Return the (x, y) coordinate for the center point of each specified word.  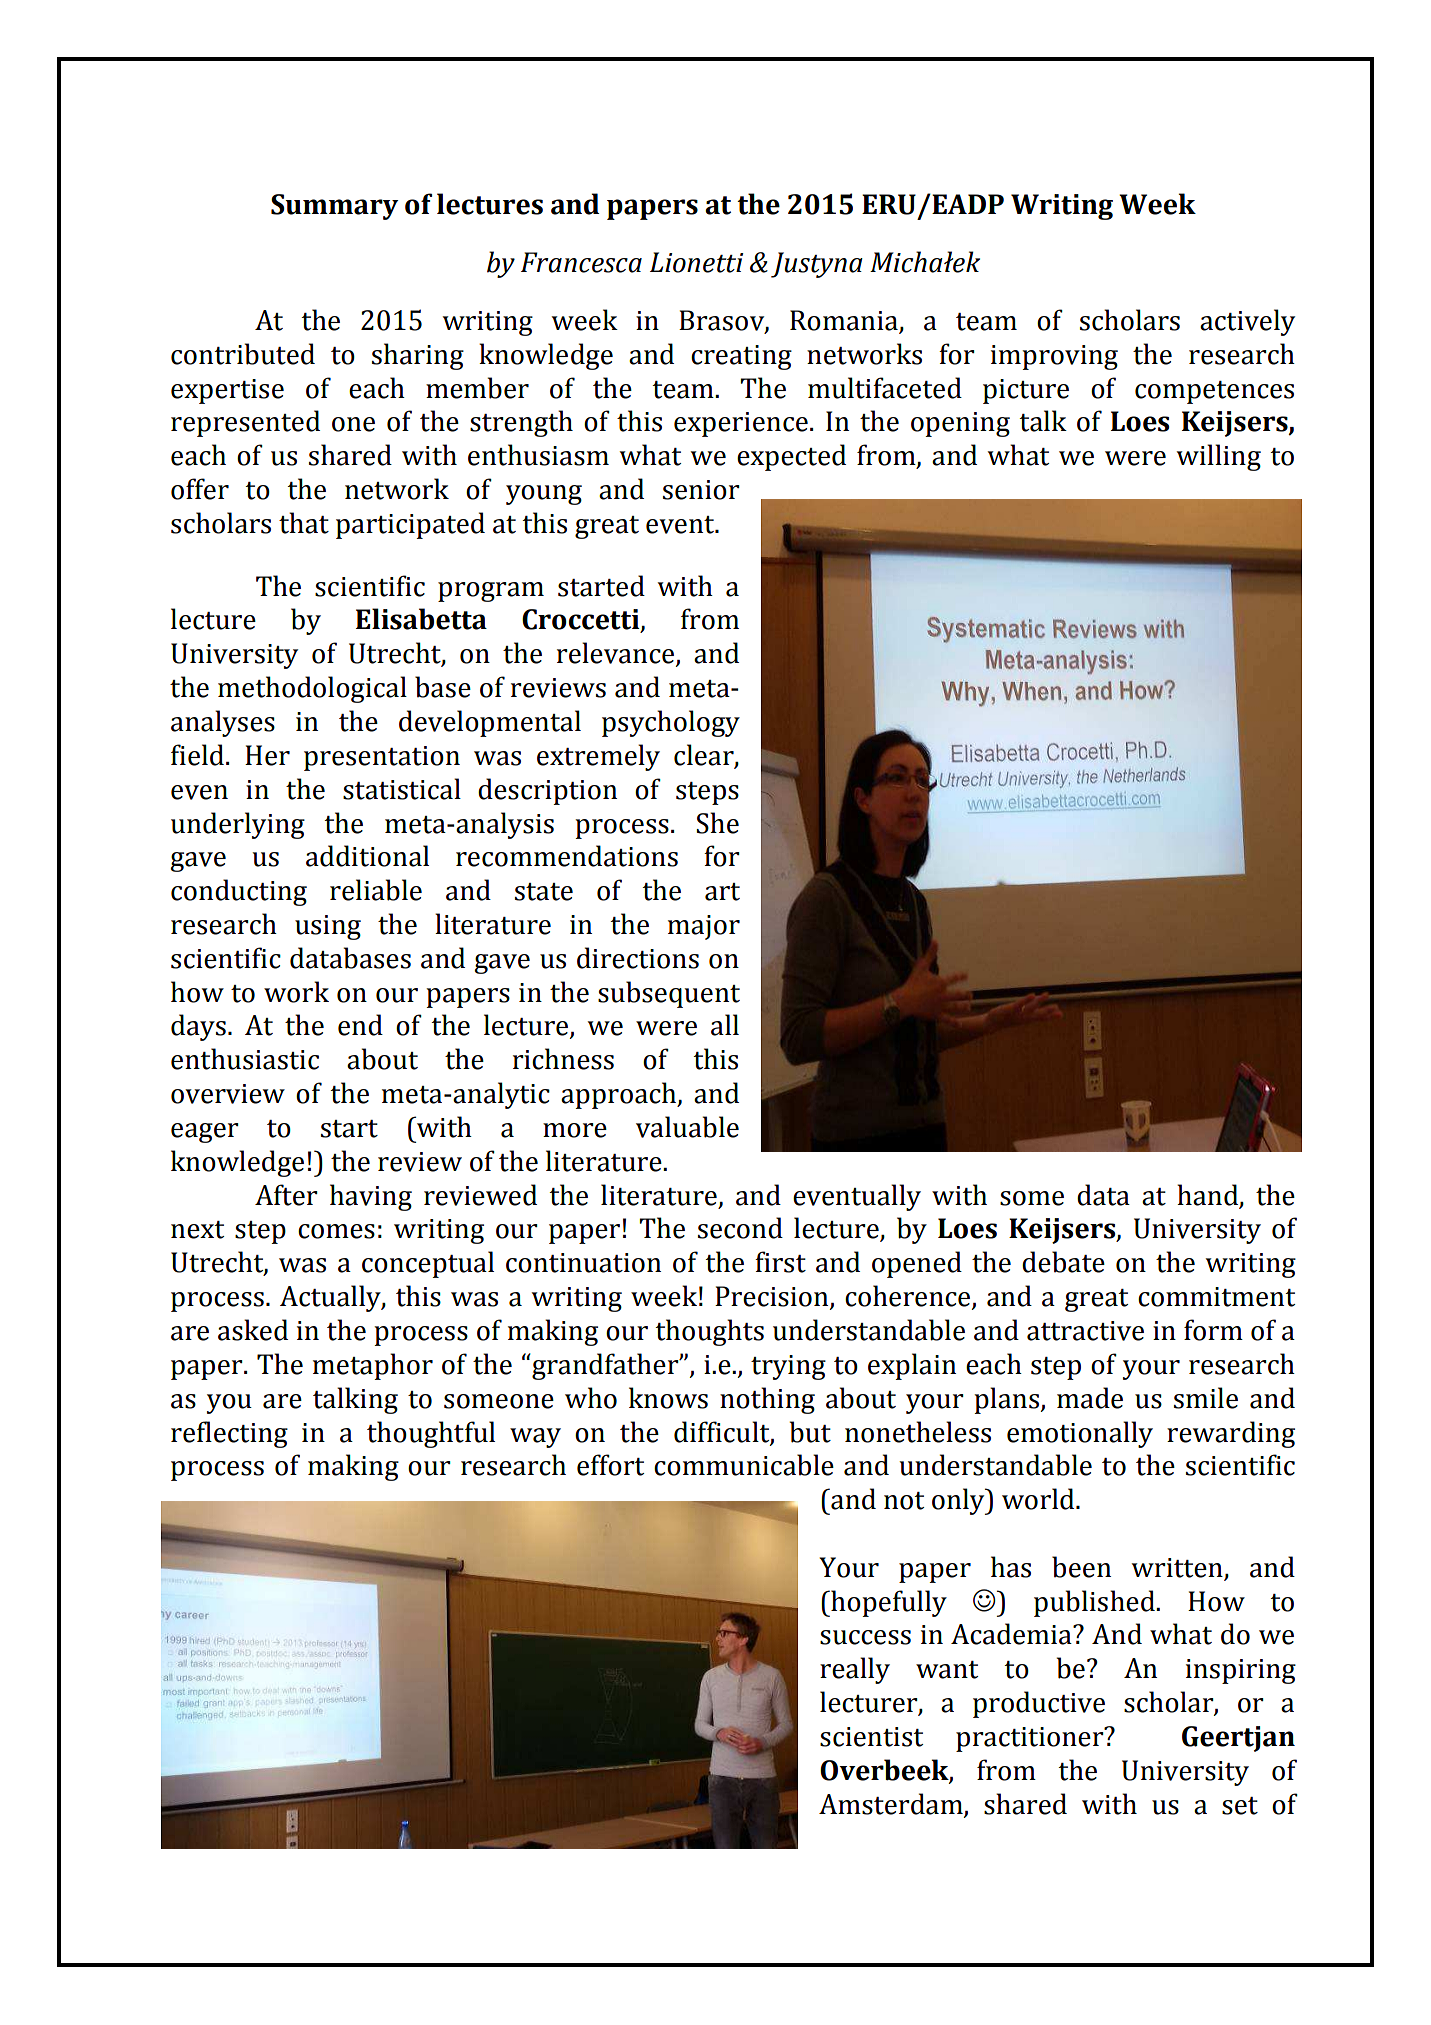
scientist (871, 1737)
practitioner (1031, 1739)
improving (1054, 357)
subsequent (669, 994)
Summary (334, 207)
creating (741, 357)
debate (1063, 1262)
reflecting (229, 1434)
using (328, 927)
